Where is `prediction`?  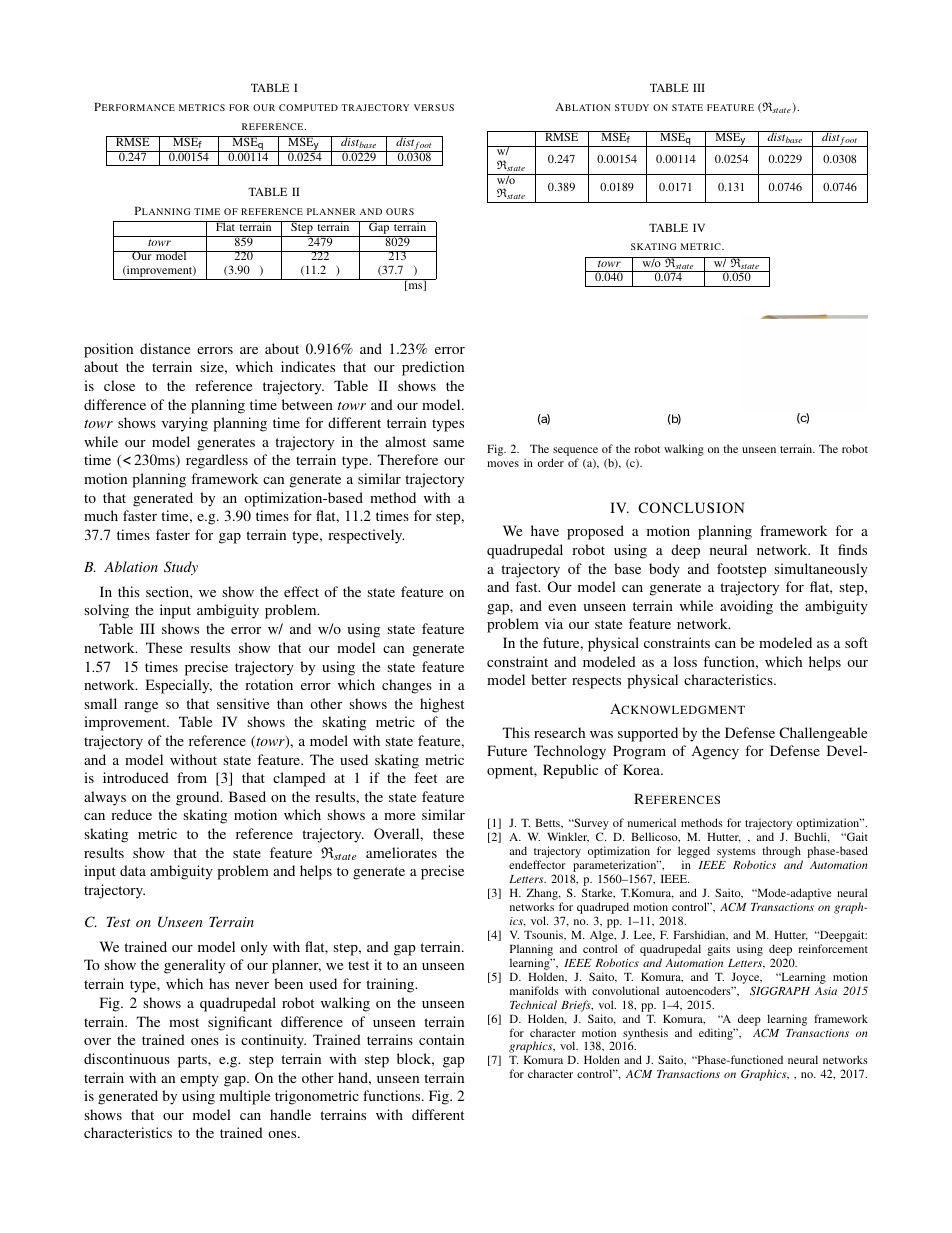
prediction is located at coordinates (433, 368).
